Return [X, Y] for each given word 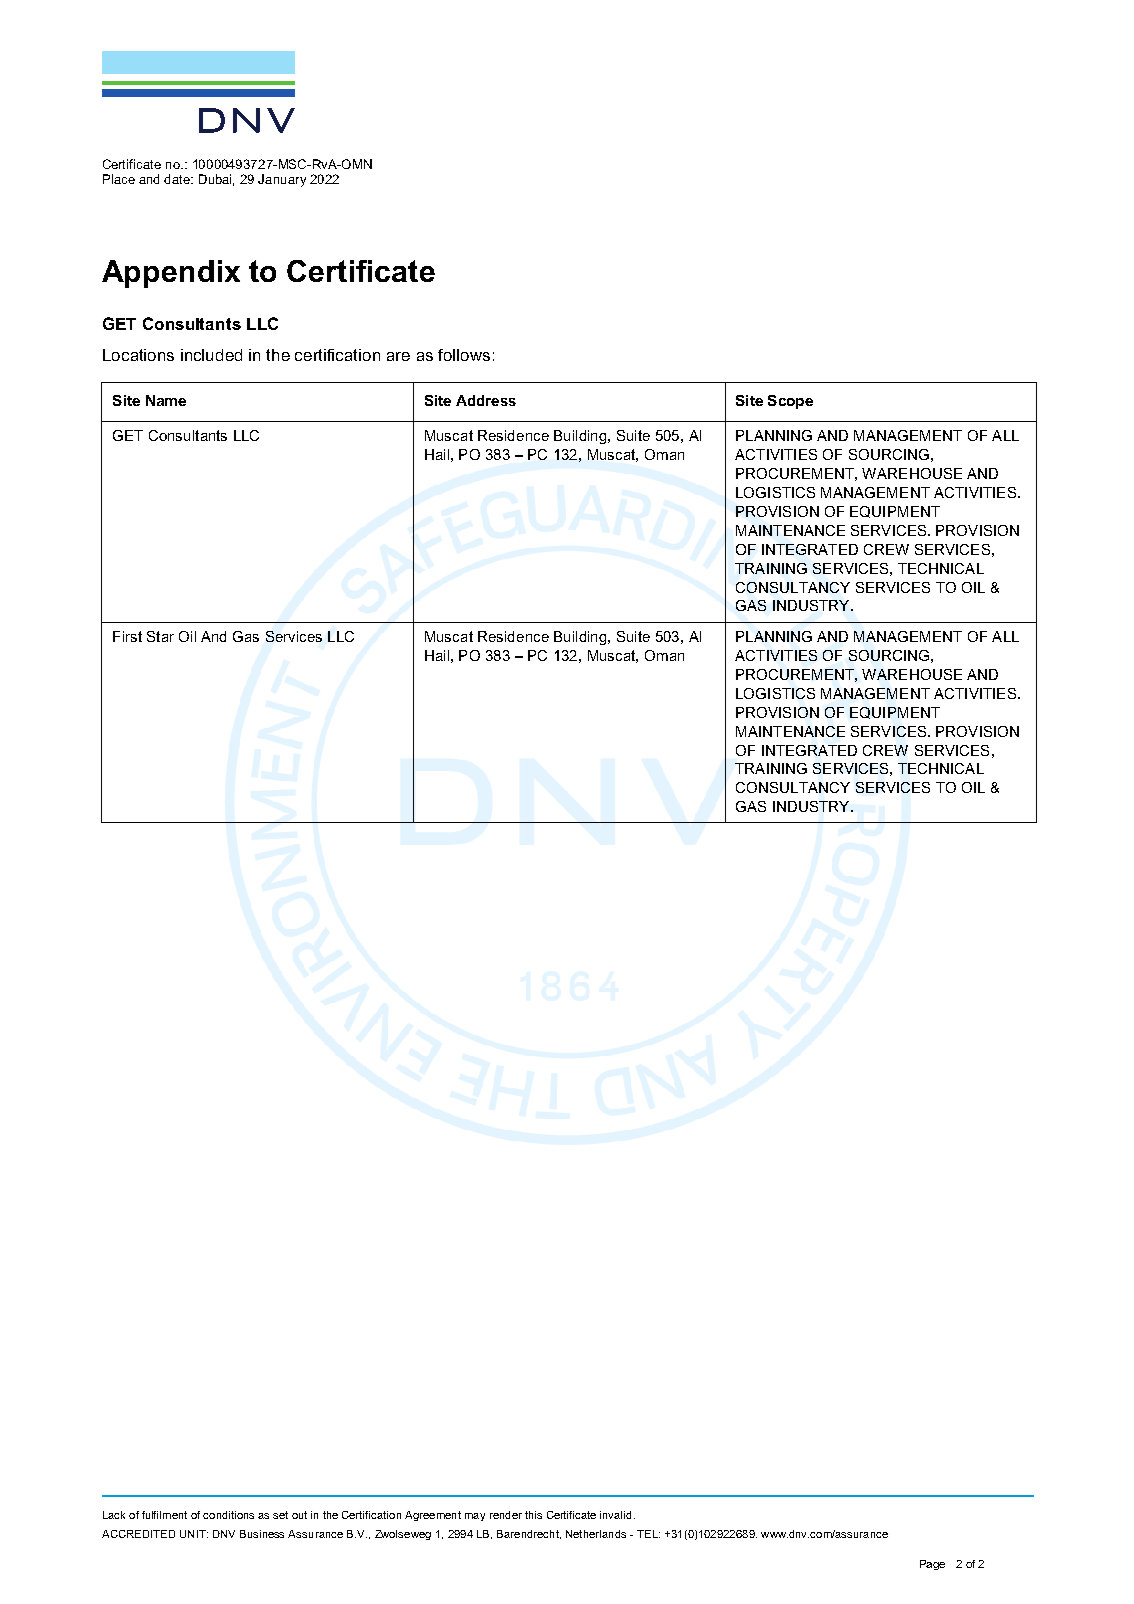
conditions [228, 1515]
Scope [790, 402]
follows [464, 355]
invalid [615, 1515]
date [178, 179]
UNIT [194, 1534]
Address [486, 400]
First [127, 636]
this [533, 1515]
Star [160, 636]
